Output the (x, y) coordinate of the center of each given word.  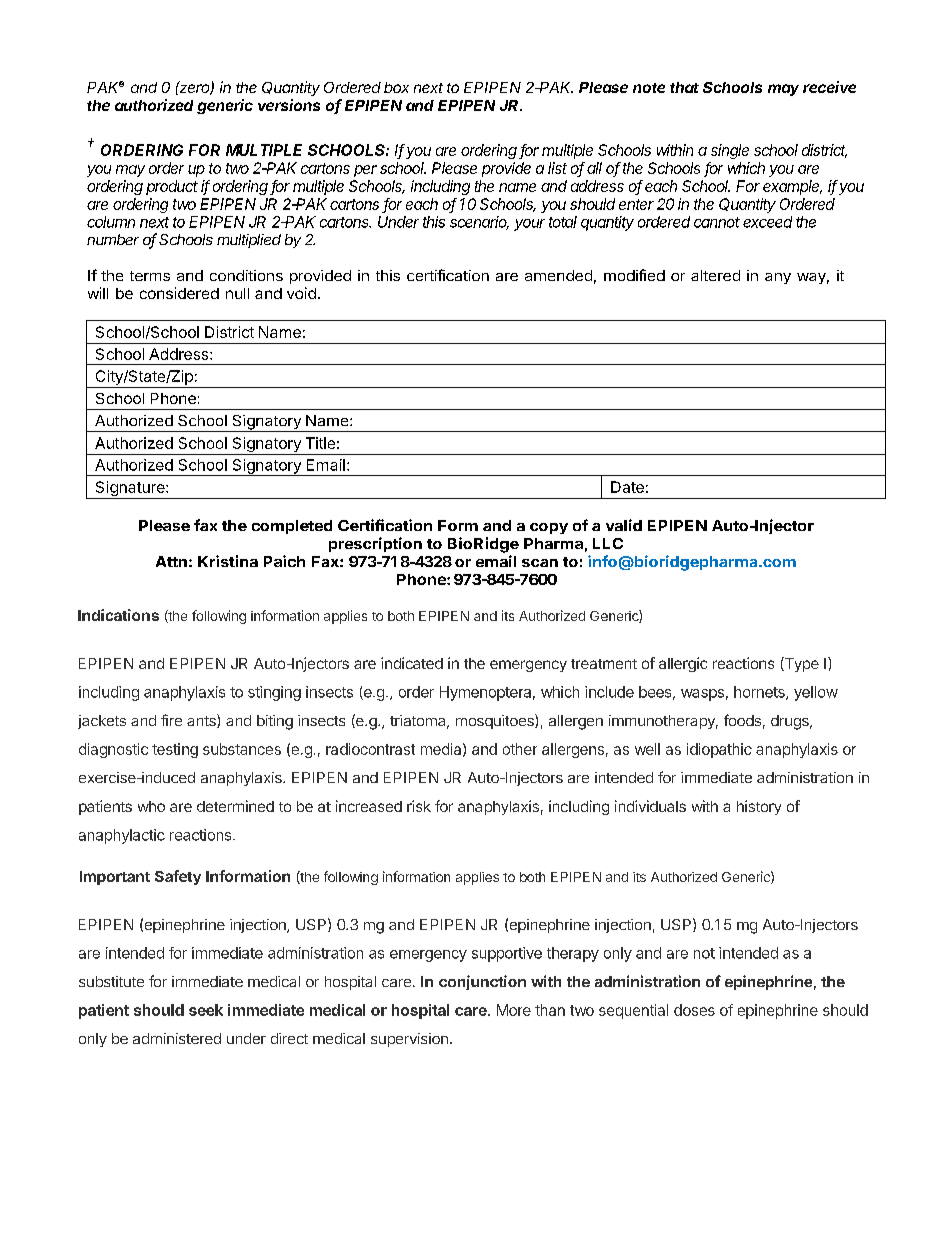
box (396, 87)
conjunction (482, 982)
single (730, 151)
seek (206, 1010)
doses (694, 1010)
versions (289, 105)
